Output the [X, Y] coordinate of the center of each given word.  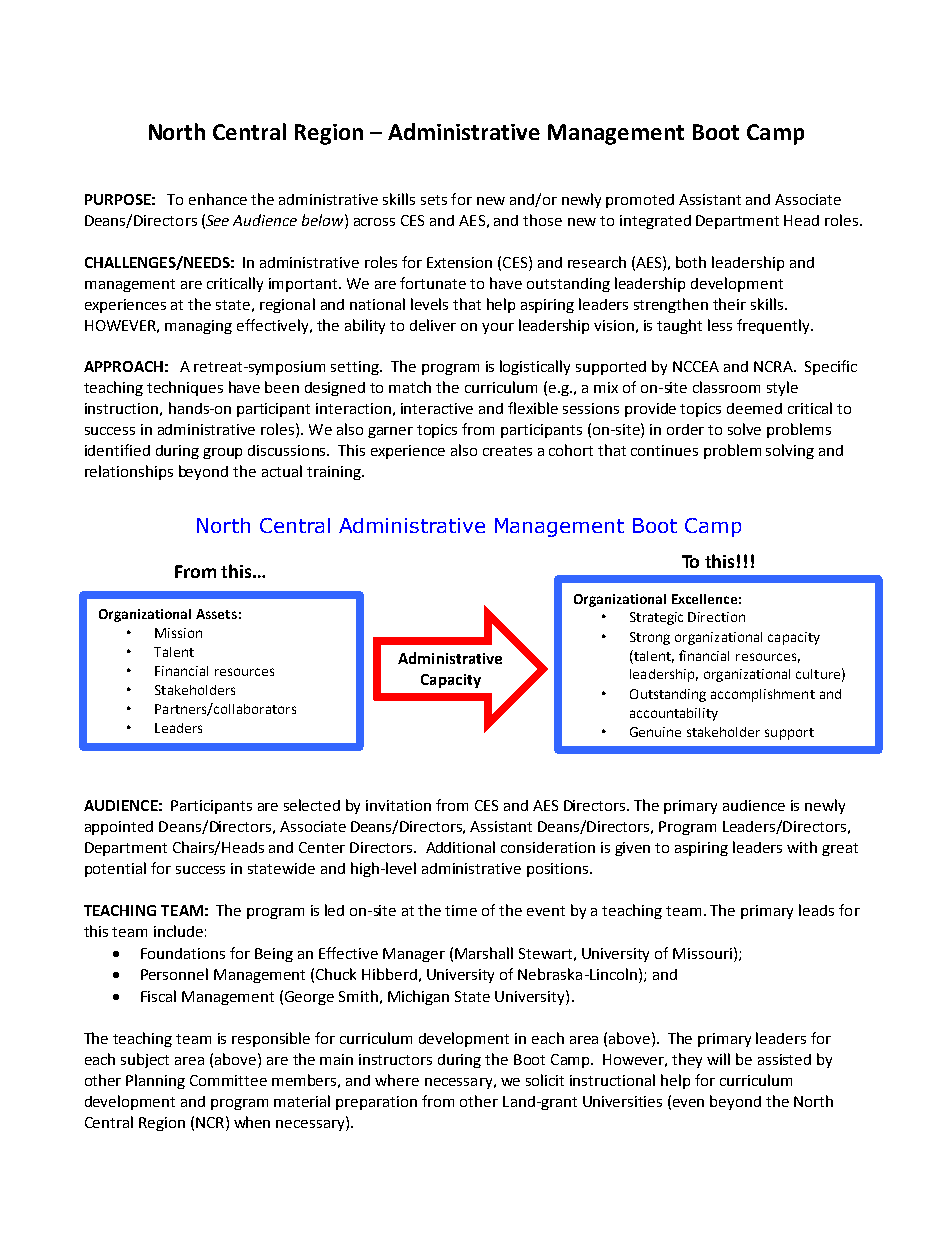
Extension [459, 262]
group [222, 453]
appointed [119, 828]
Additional [460, 847]
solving [790, 451]
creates [507, 451]
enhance [218, 199]
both [691, 262]
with [802, 847]
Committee [228, 1080]
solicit [545, 1080]
